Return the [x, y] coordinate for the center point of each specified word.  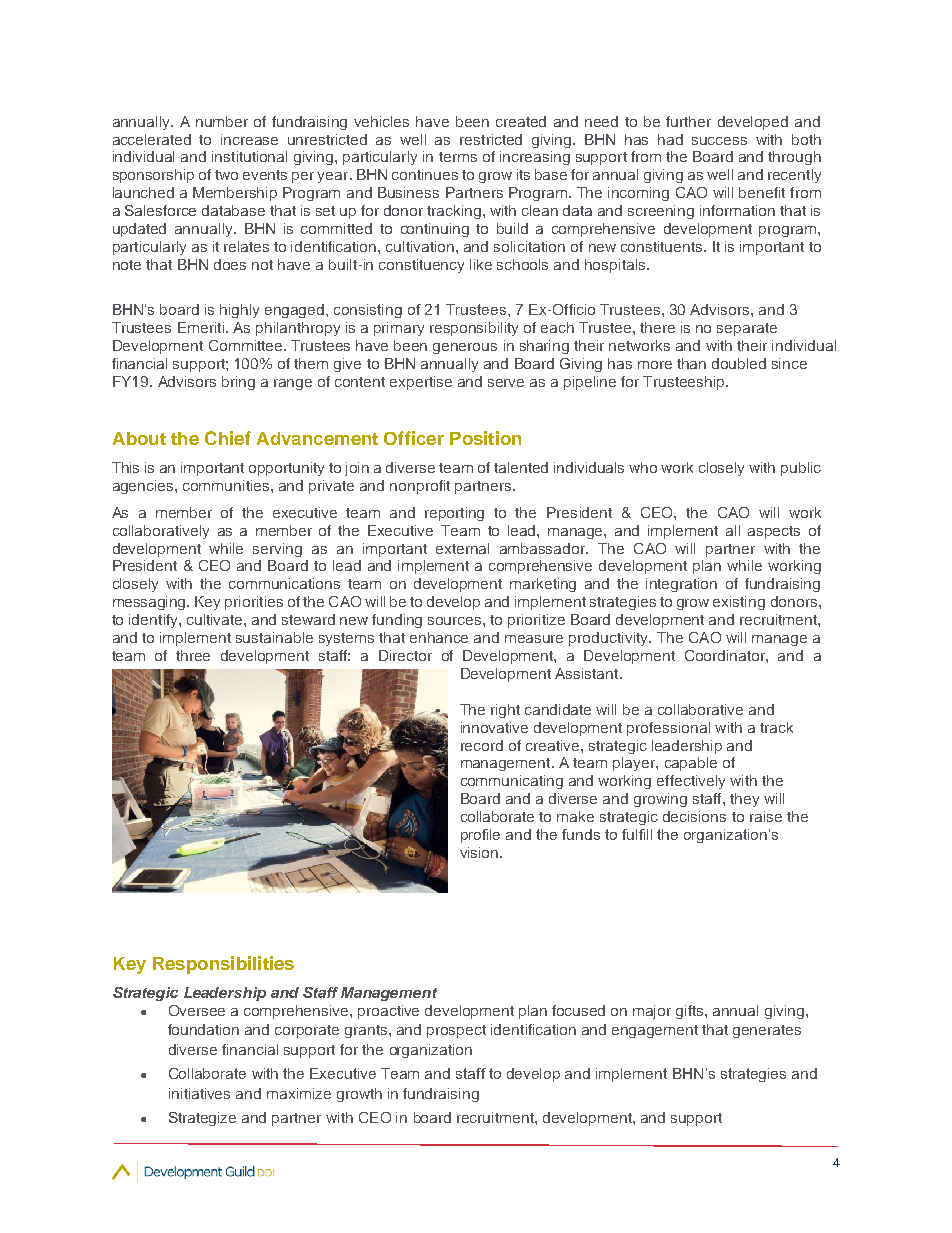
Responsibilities [223, 965]
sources [456, 621]
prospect [456, 1031]
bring [238, 383]
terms [458, 157]
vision [480, 852]
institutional [249, 156]
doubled [739, 363]
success [719, 141]
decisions [694, 816]
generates [767, 1031]
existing [739, 603]
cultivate [216, 619]
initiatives [199, 1093]
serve [506, 383]
